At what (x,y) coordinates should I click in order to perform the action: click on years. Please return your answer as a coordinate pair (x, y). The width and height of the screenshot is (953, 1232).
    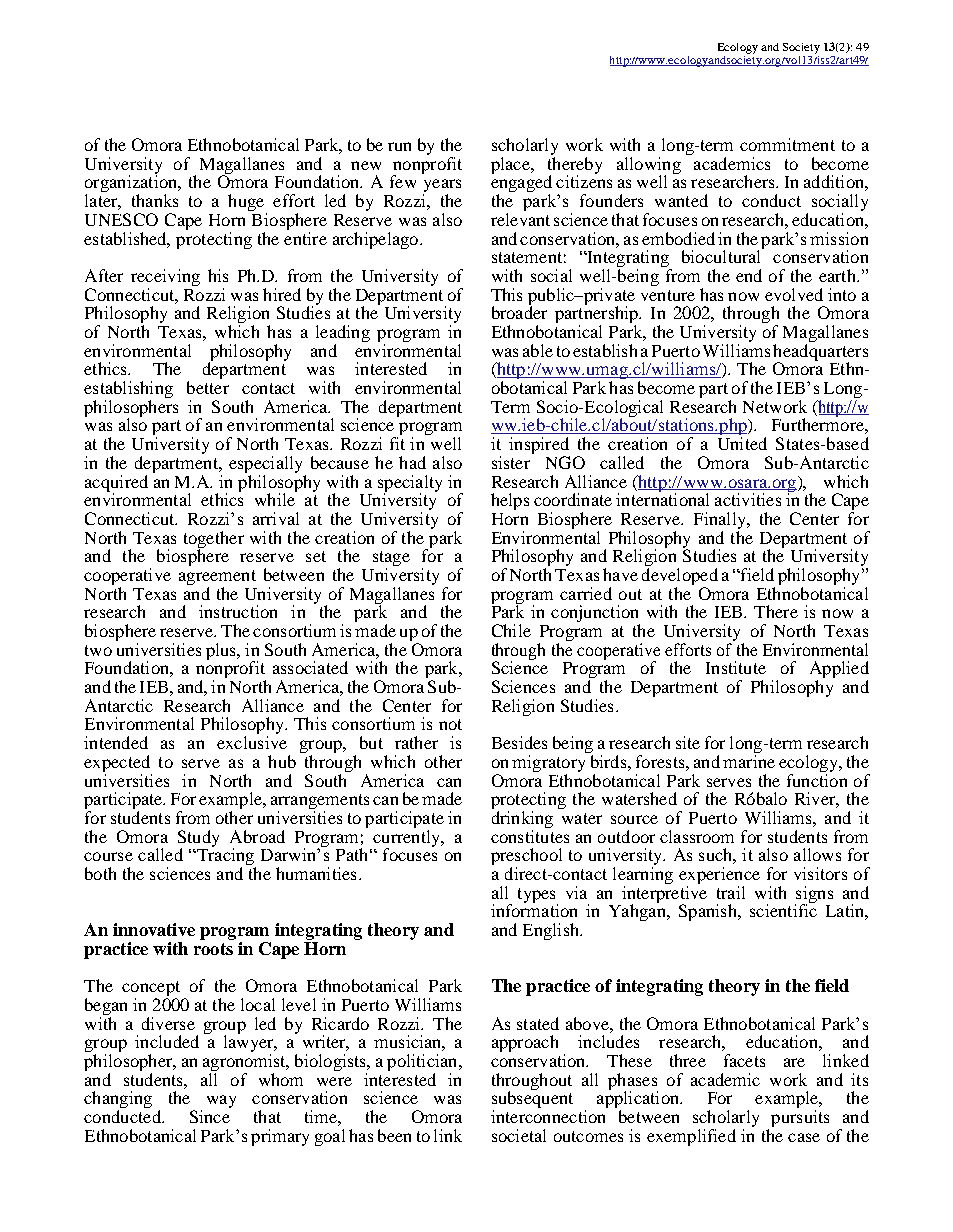
    Looking at the image, I should click on (442, 187).
